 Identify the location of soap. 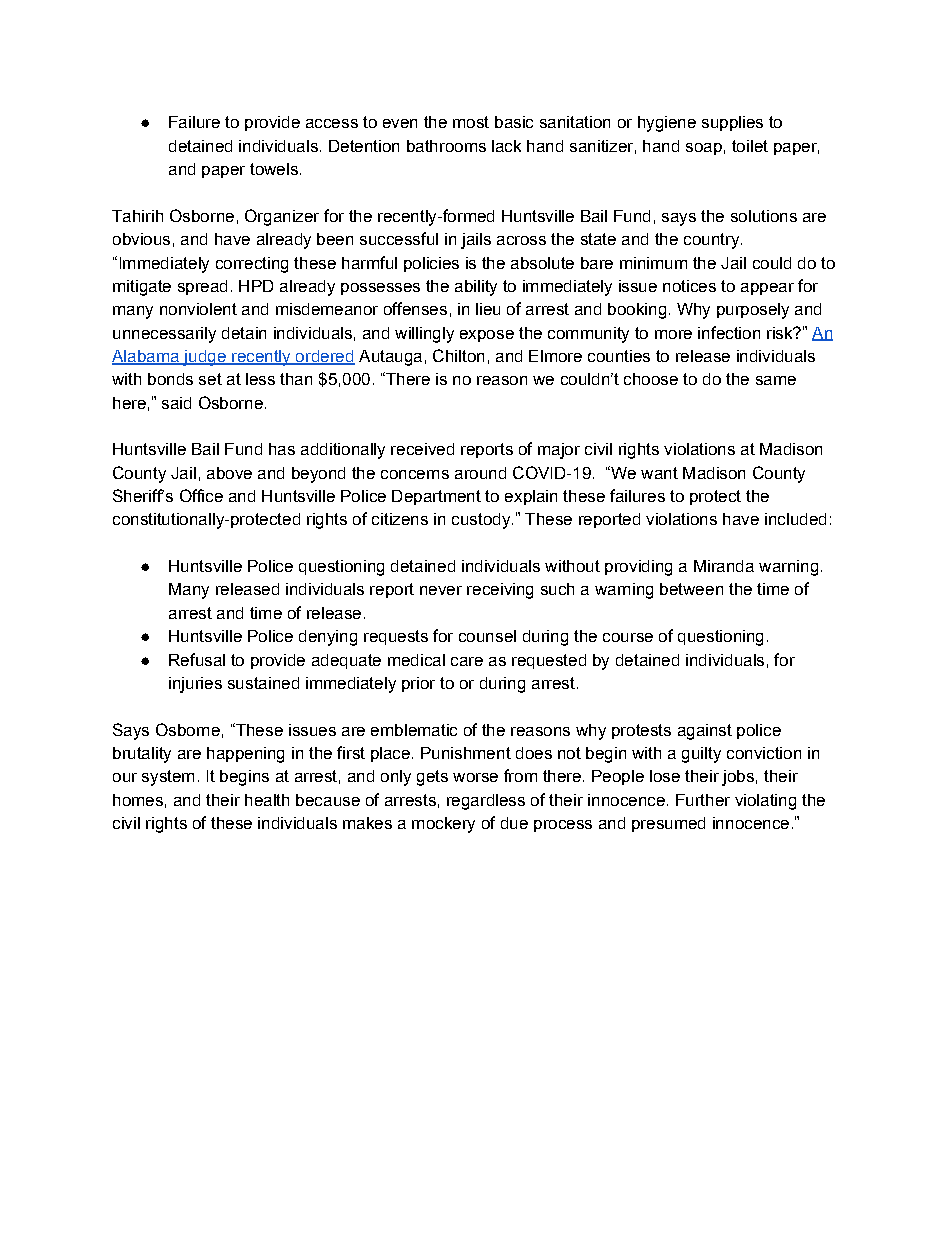
(704, 149).
